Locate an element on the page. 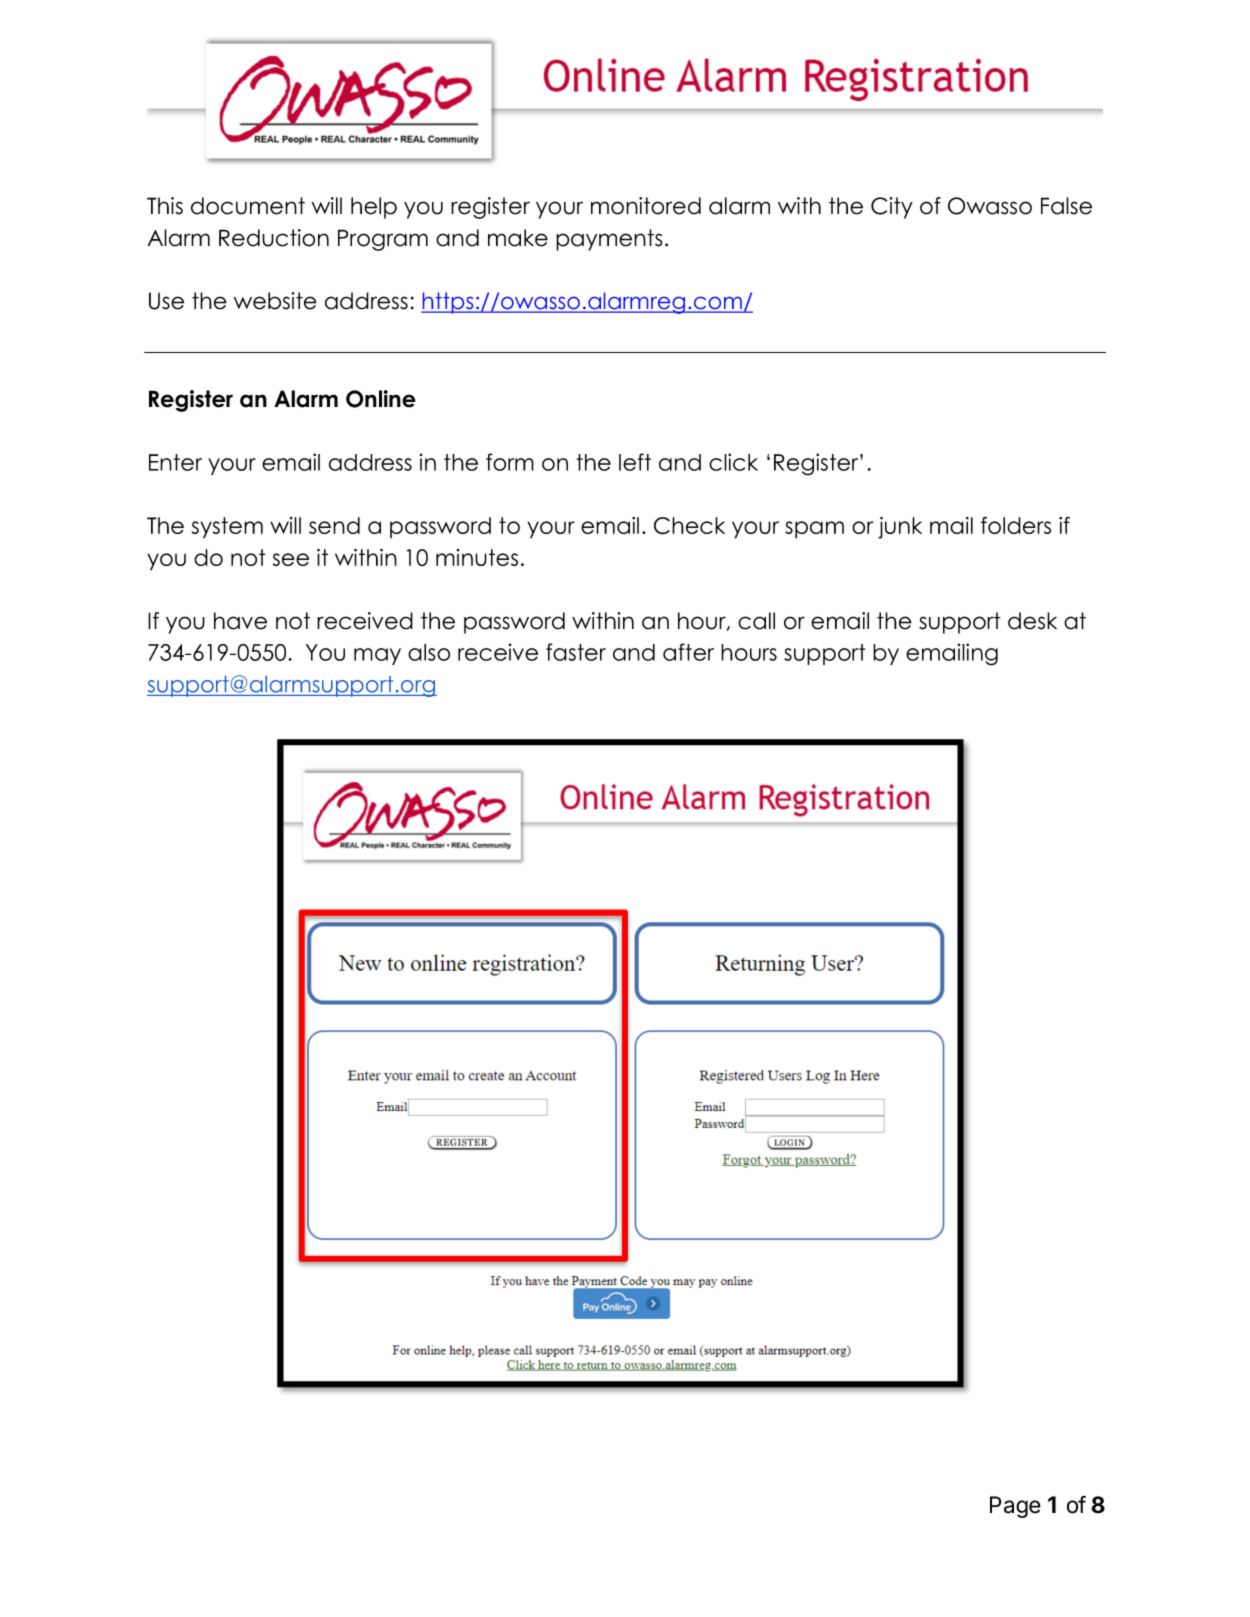  folders is located at coordinates (1016, 525).
